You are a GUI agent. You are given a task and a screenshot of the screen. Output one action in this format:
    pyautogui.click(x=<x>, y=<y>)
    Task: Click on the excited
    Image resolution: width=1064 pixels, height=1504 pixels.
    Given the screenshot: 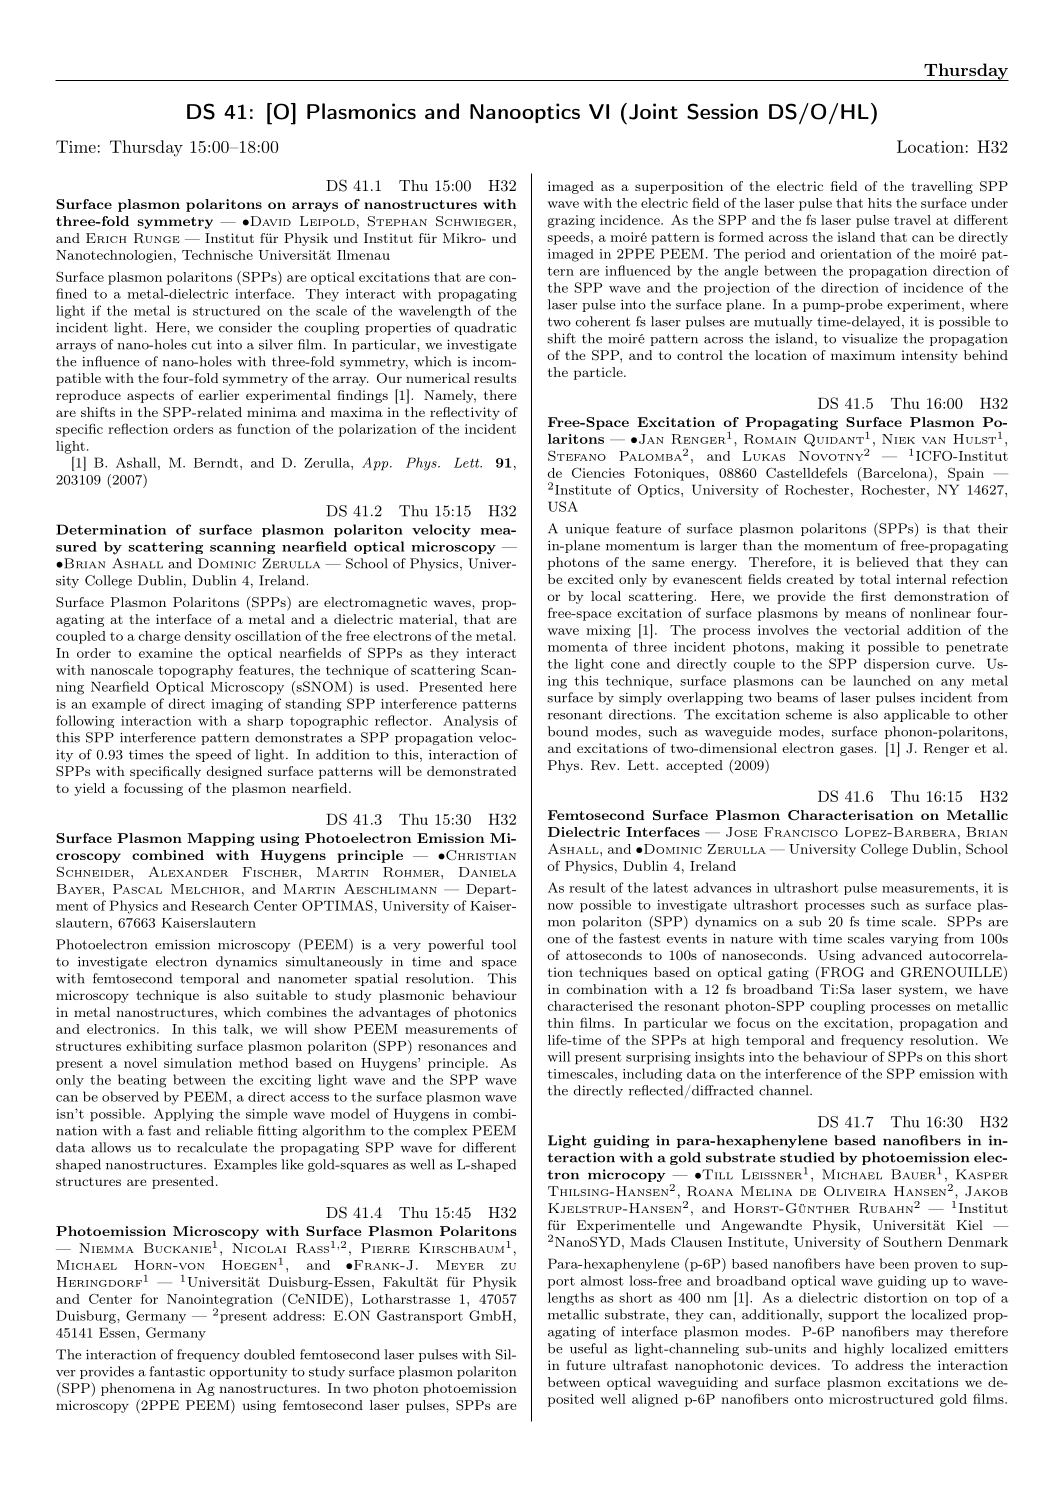 What is the action you would take?
    pyautogui.click(x=591, y=579)
